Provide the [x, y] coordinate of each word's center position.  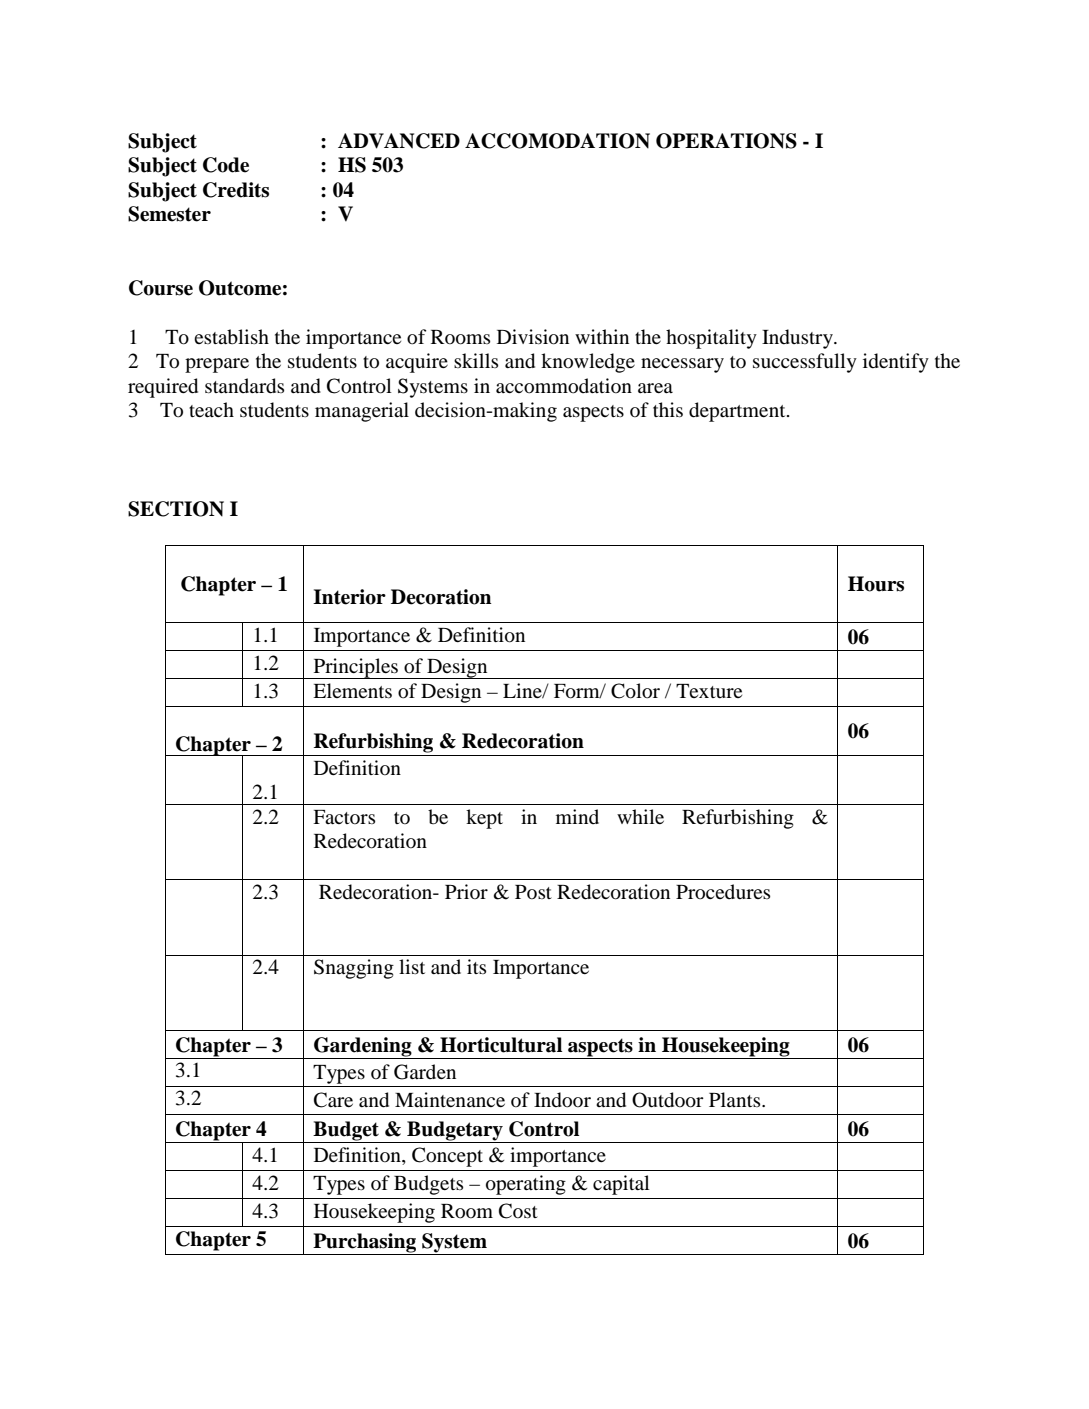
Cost [518, 1211]
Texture [709, 691]
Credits [236, 190]
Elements [352, 690]
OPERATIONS [726, 141]
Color [635, 691]
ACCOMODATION [557, 141]
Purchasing [365, 1244]
